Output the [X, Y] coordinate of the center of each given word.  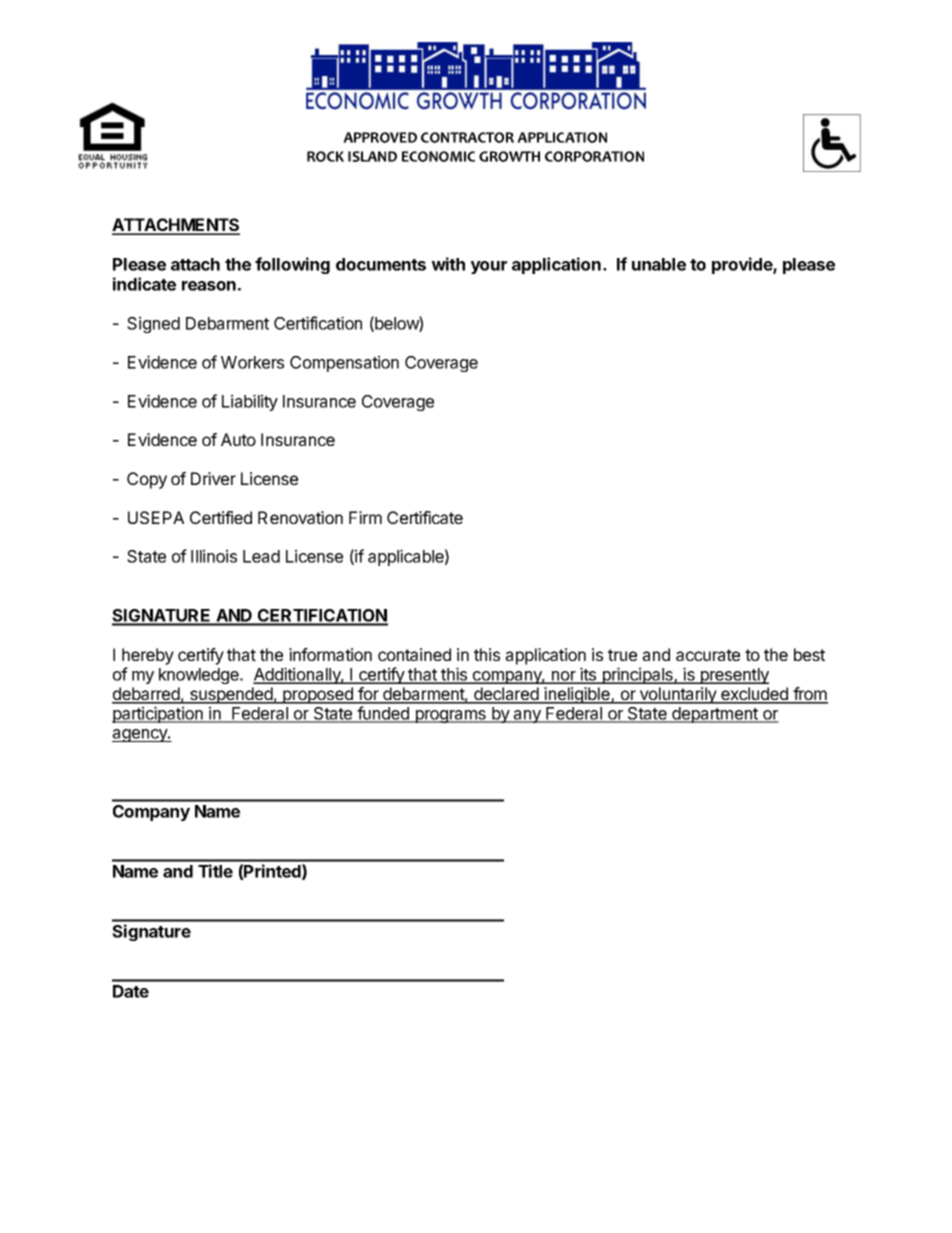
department [715, 715]
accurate [708, 655]
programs [450, 716]
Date [131, 991]
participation [158, 714]
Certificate [425, 517]
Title [215, 871]
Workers [252, 362]
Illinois [214, 556]
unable [659, 264]
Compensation [344, 363]
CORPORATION [594, 156]
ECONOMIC [438, 156]
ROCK [325, 156]
